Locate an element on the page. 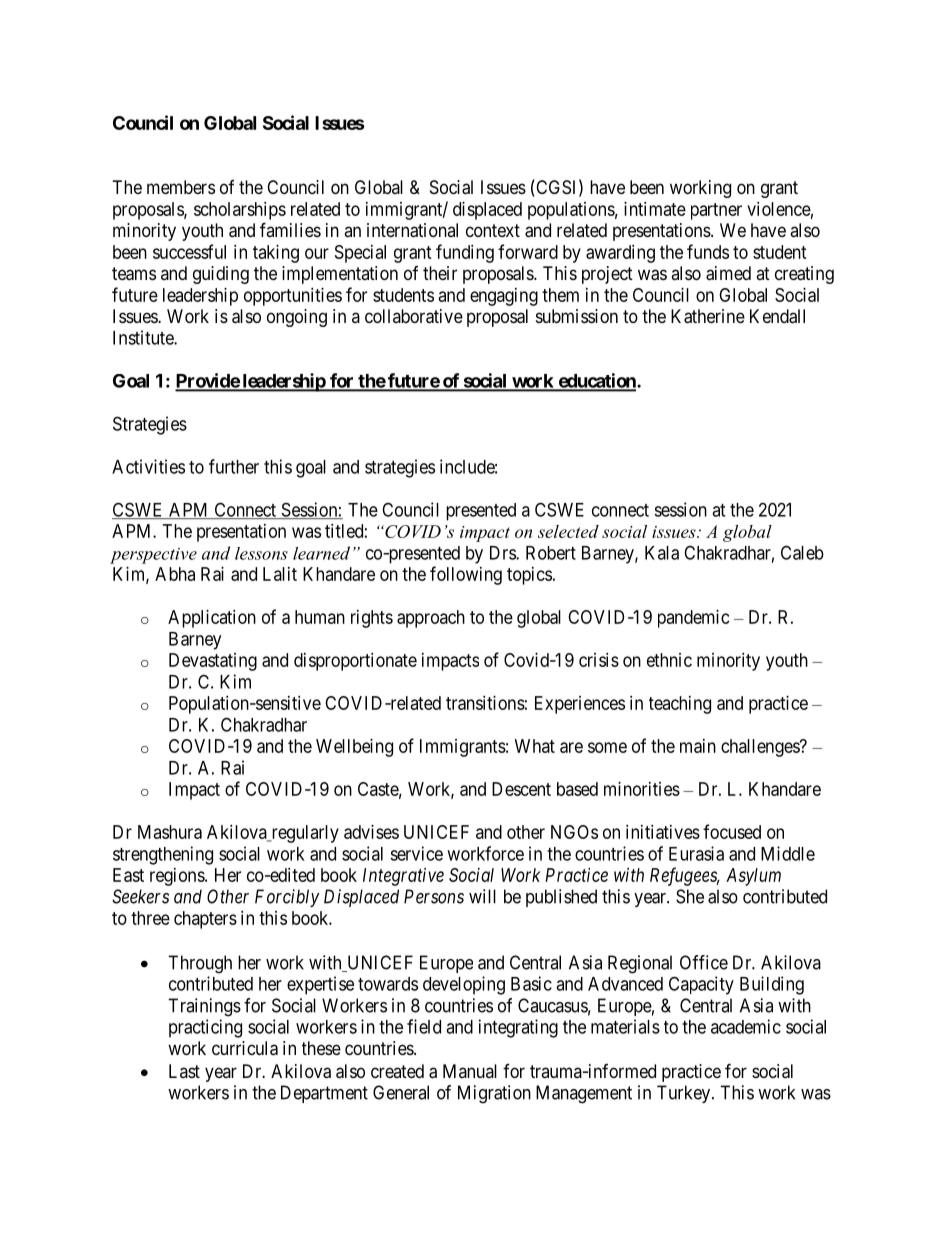 The height and width of the image is (1233, 952). focused is located at coordinates (732, 831).
